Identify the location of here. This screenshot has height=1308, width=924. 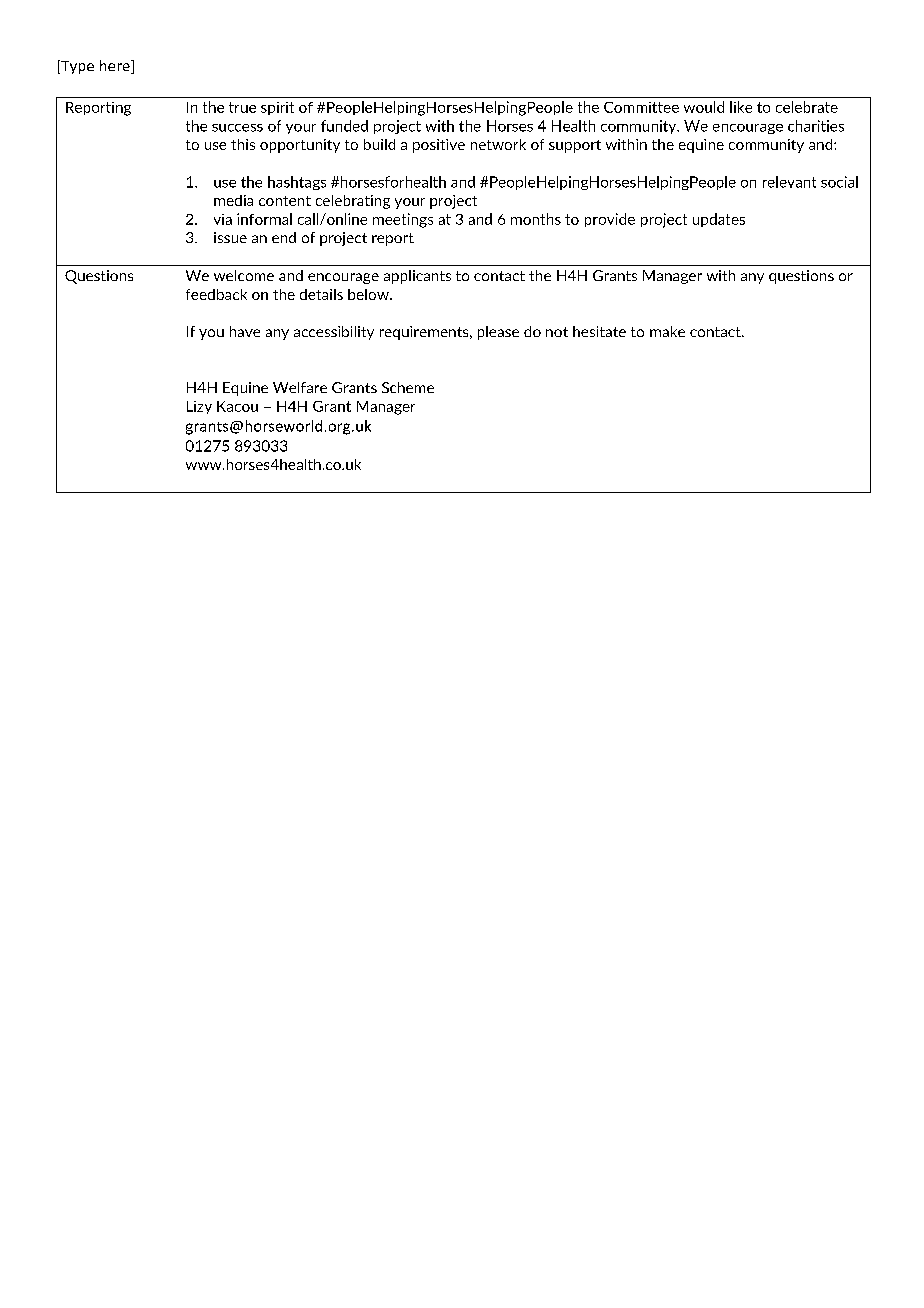
(116, 67).
